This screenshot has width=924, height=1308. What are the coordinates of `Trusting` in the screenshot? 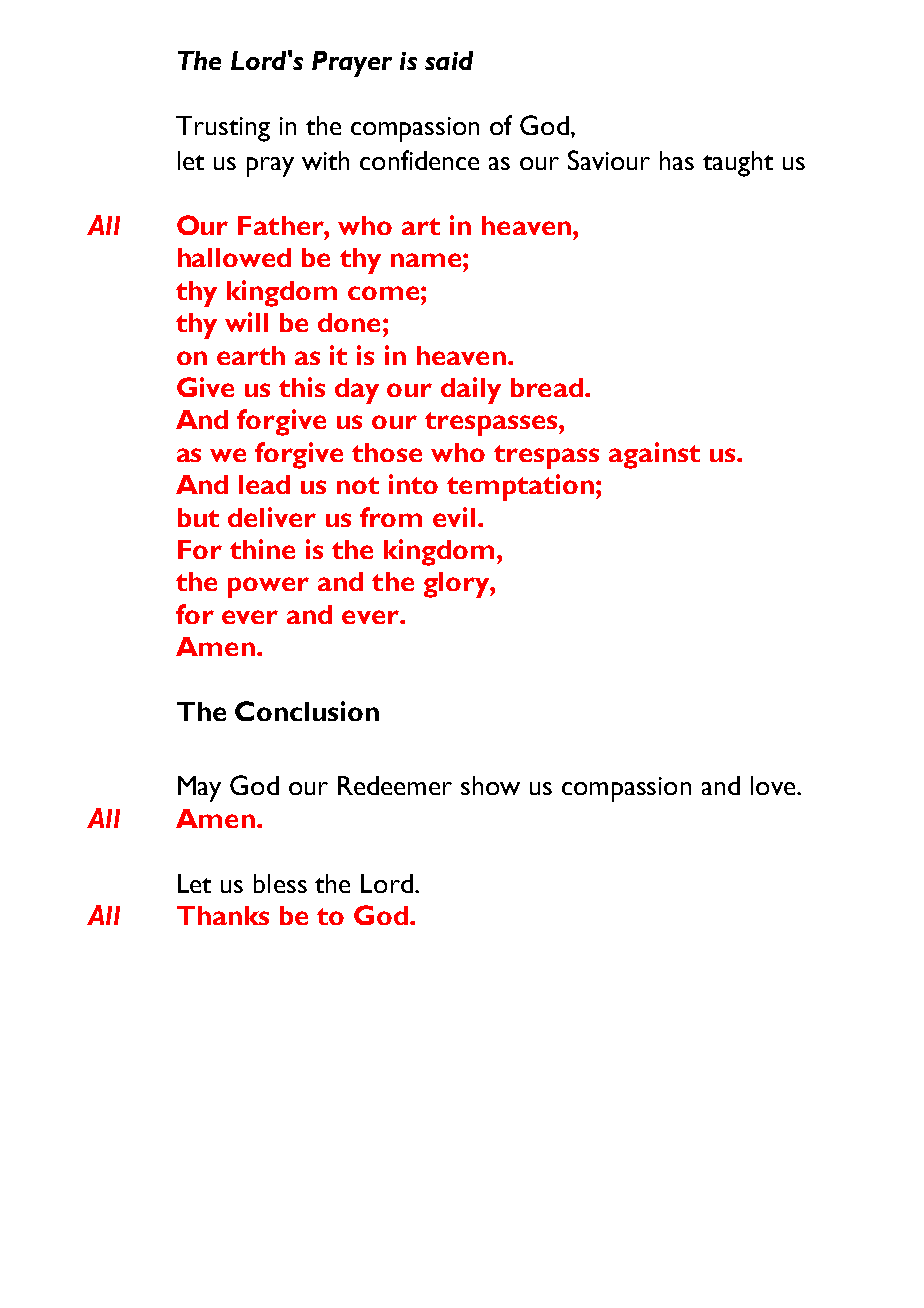 It's located at (223, 129).
